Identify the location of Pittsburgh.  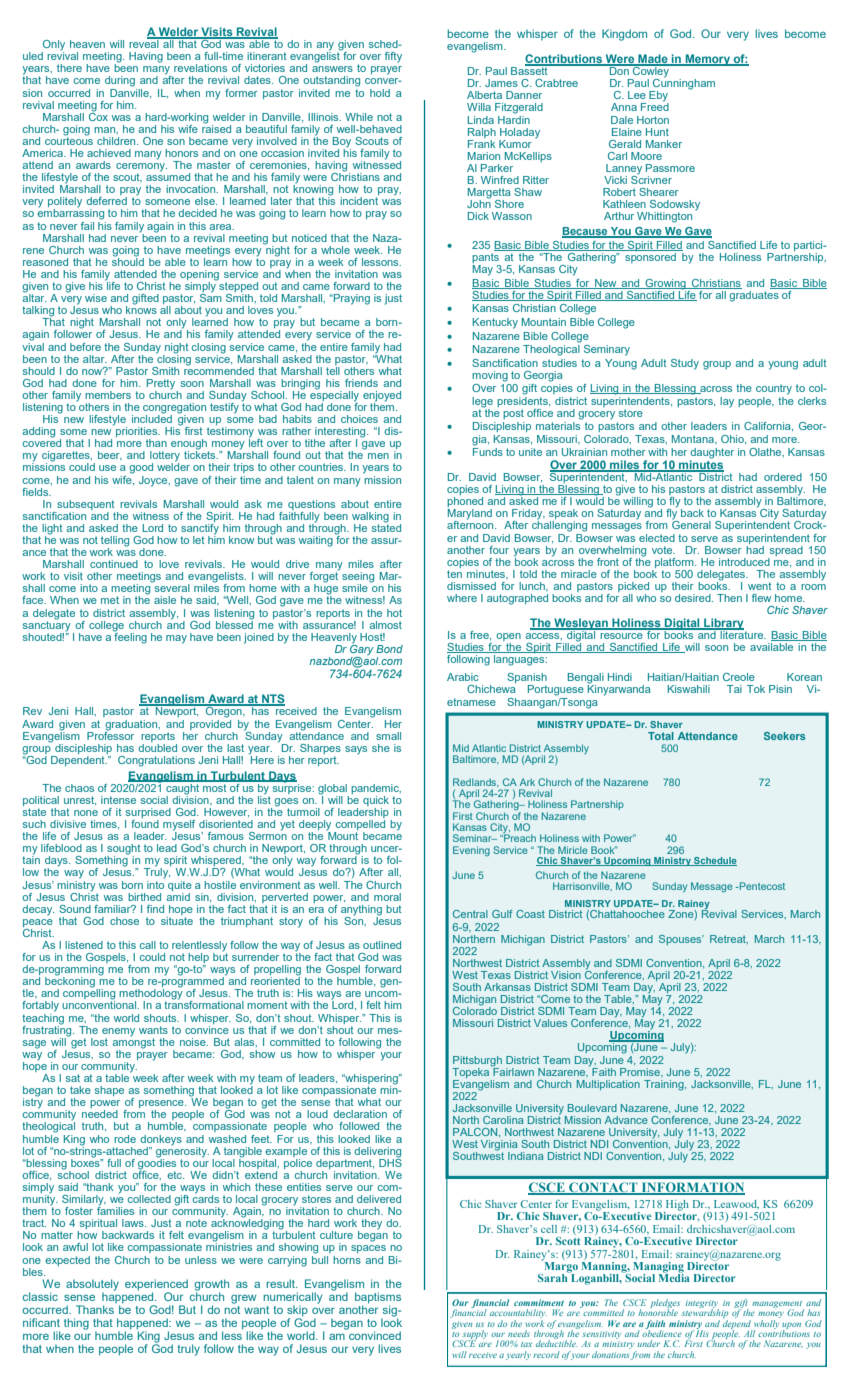
(477, 1061).
